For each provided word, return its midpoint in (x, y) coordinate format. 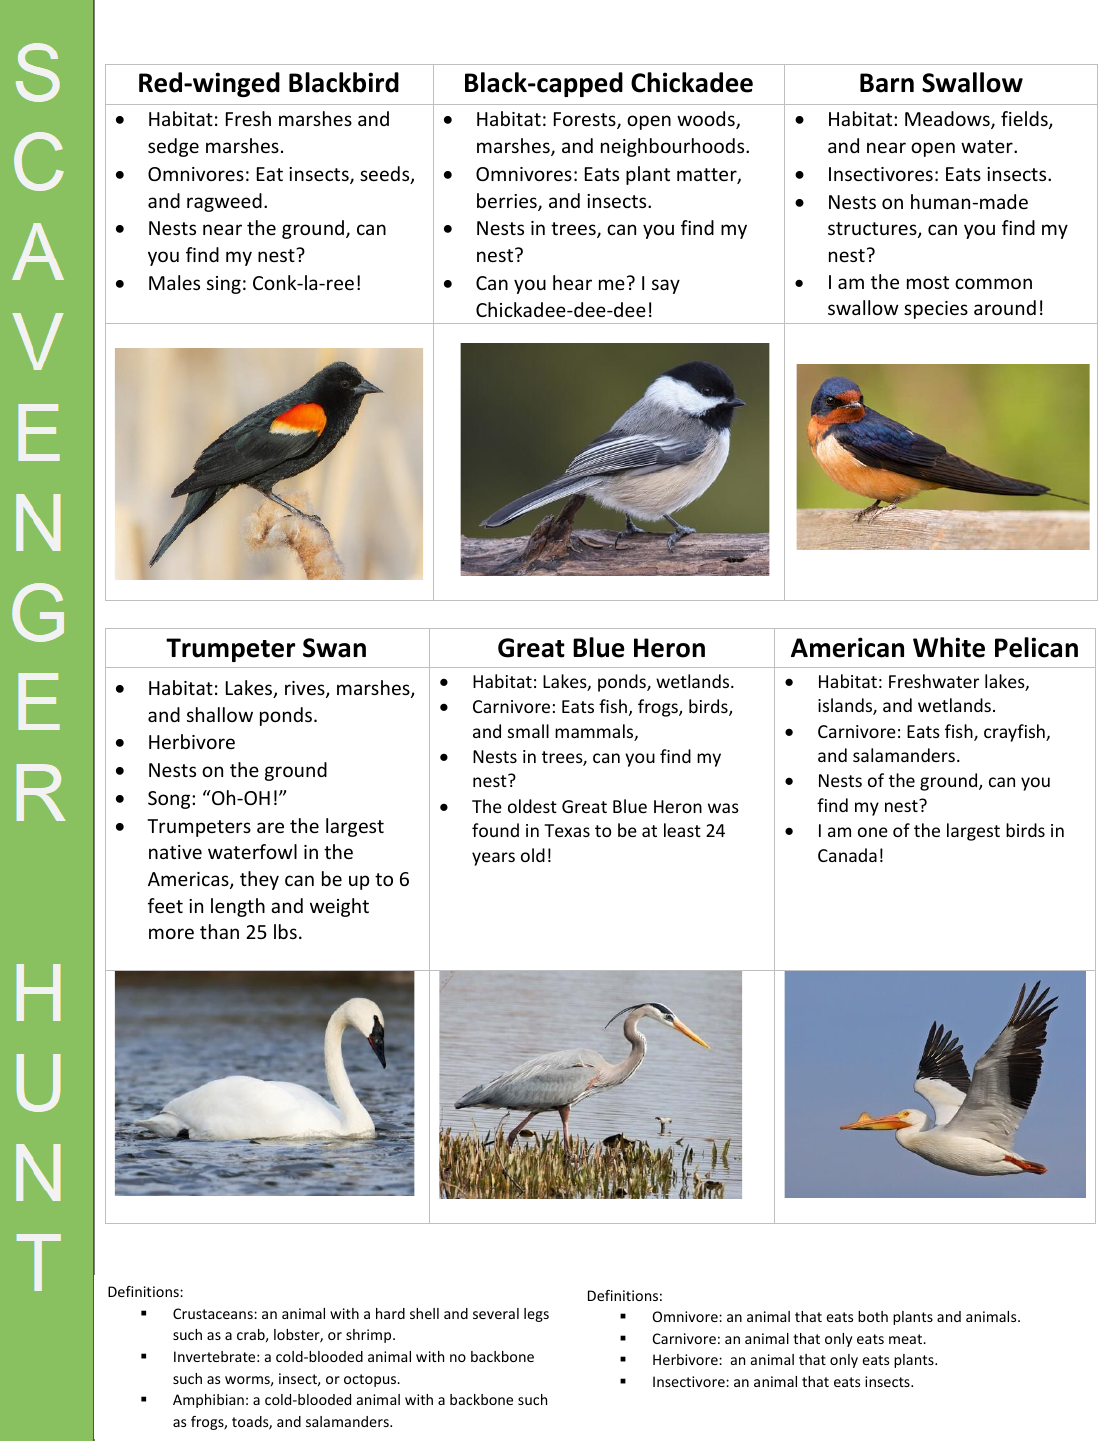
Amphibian (208, 1401)
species (936, 310)
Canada (847, 855)
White (949, 647)
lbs (285, 931)
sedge (173, 147)
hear (572, 282)
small (528, 731)
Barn (887, 83)
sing (224, 285)
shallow (220, 714)
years (493, 859)
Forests (586, 120)
